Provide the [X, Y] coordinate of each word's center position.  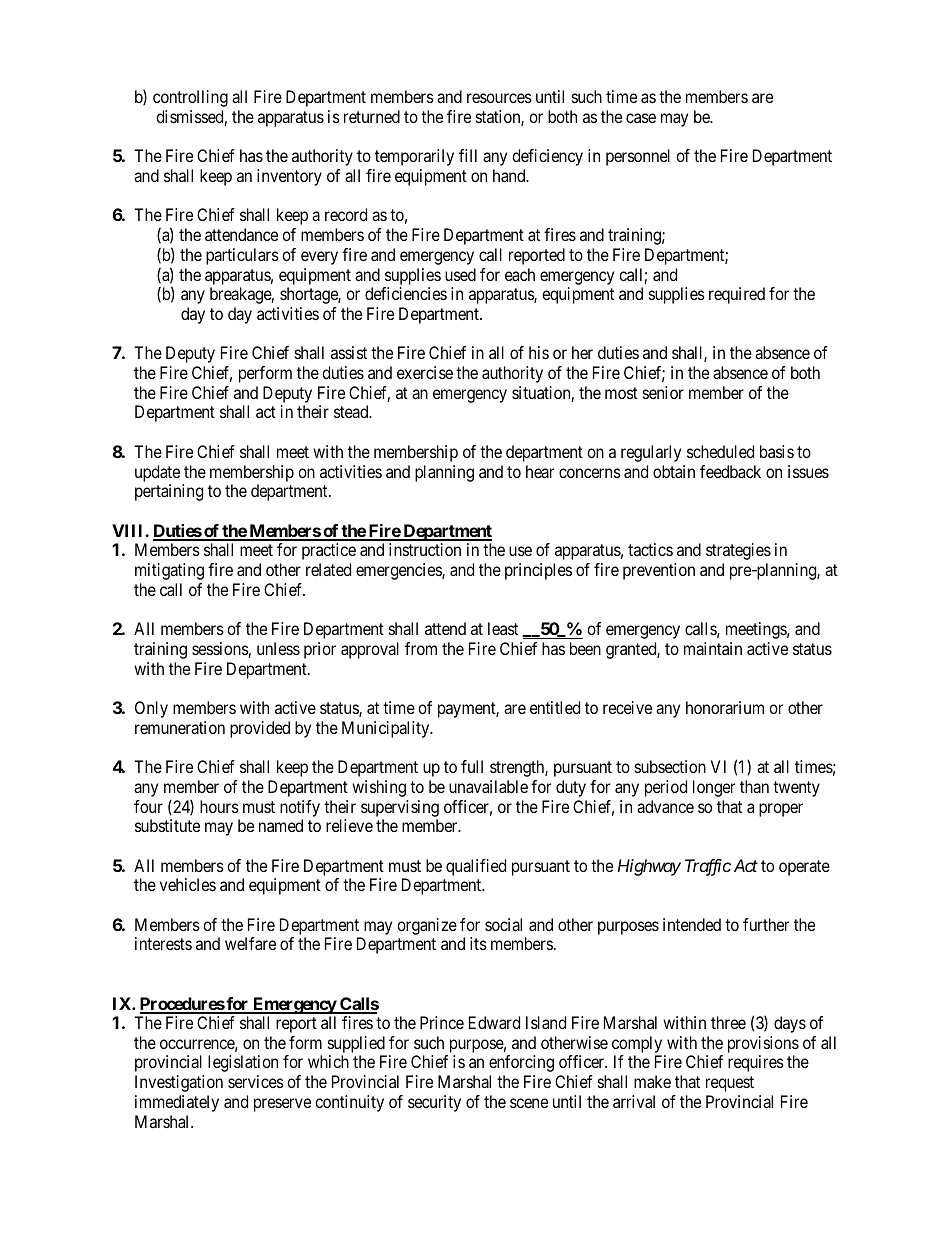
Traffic [708, 867]
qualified [476, 867]
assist [349, 352]
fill [468, 155]
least [503, 628]
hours [219, 806]
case [641, 118]
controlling [190, 98]
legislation [243, 1063]
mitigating [169, 571]
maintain [713, 648]
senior [663, 392]
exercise [425, 372]
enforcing [521, 1063]
